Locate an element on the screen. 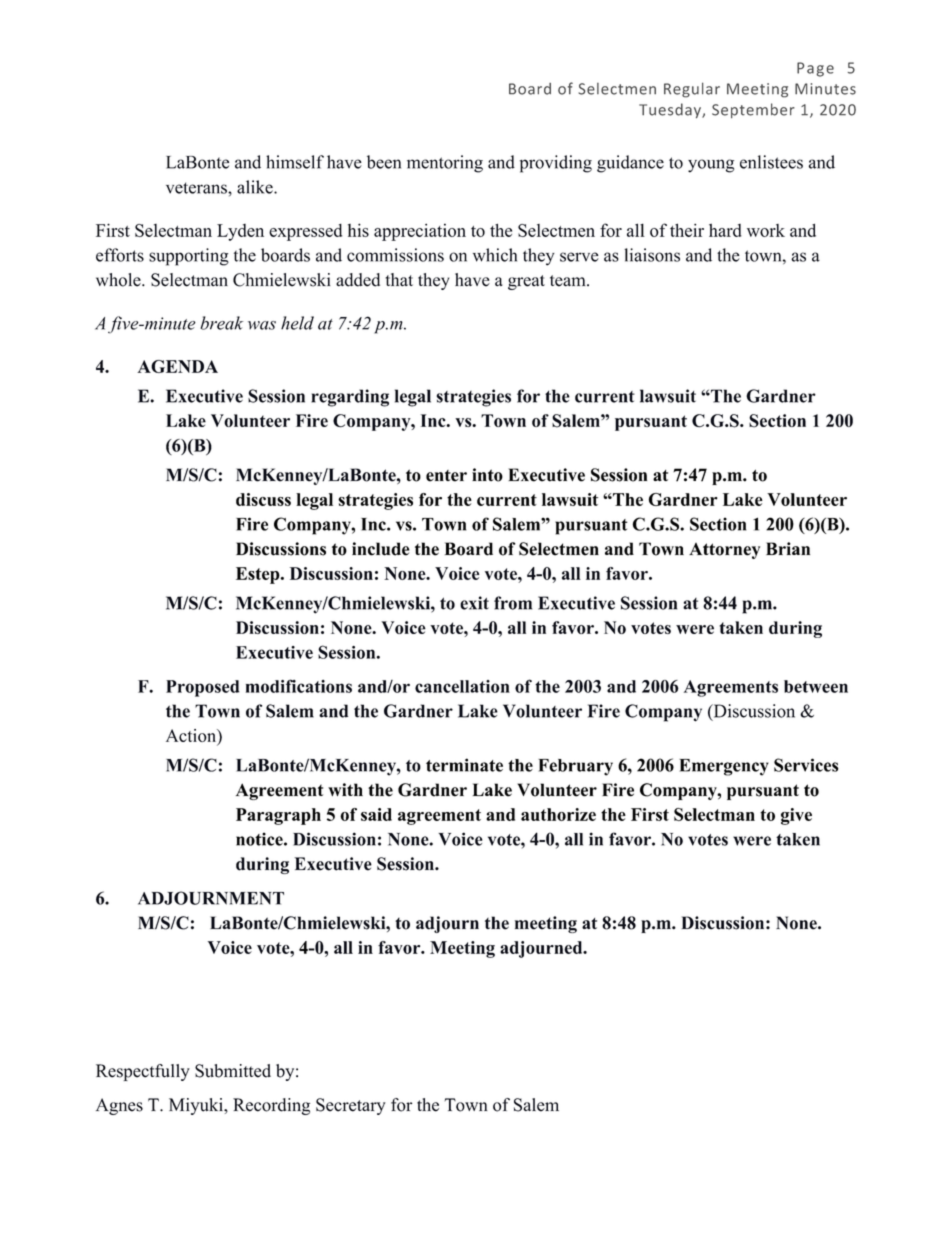 This screenshot has height=1233, width=952. Proposed is located at coordinates (202, 688).
